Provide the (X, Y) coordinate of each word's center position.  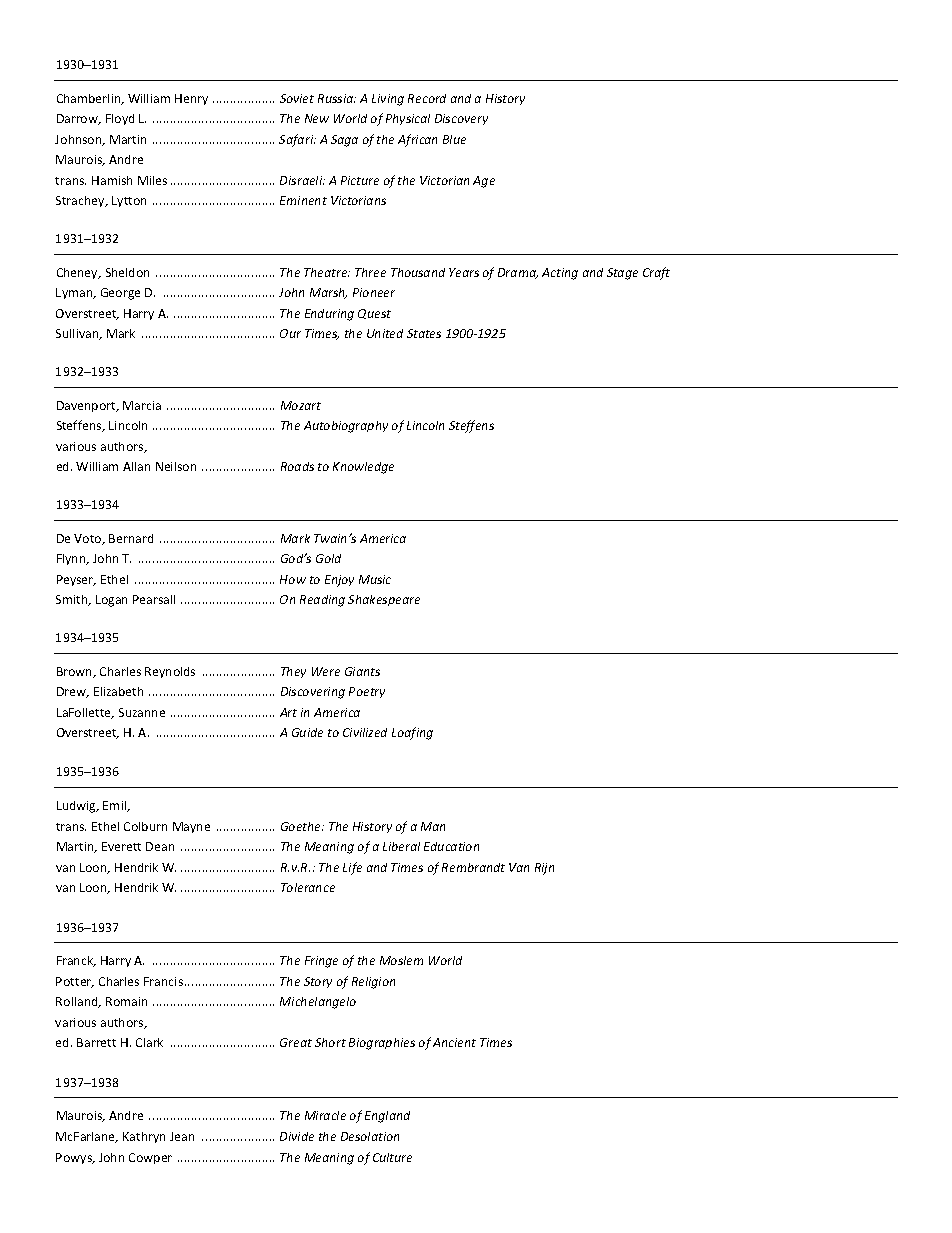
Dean (160, 846)
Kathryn (144, 1137)
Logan (111, 601)
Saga (344, 141)
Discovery (461, 119)
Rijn (544, 869)
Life (352, 868)
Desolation (370, 1136)
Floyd (120, 119)
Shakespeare (384, 600)
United (385, 333)
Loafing (412, 733)
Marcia (142, 405)
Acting (560, 274)
